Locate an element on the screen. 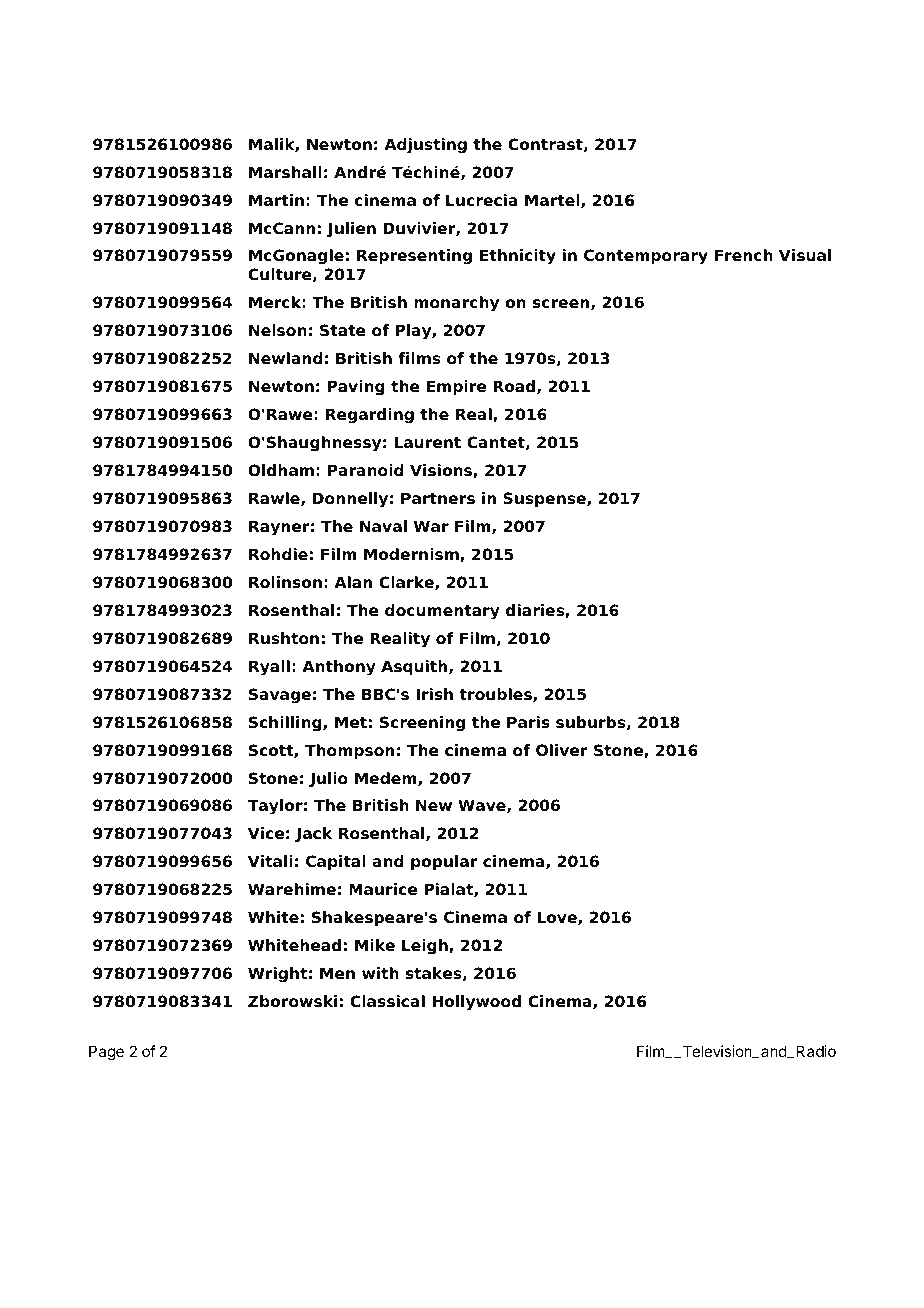  Oldham is located at coordinates (281, 470).
